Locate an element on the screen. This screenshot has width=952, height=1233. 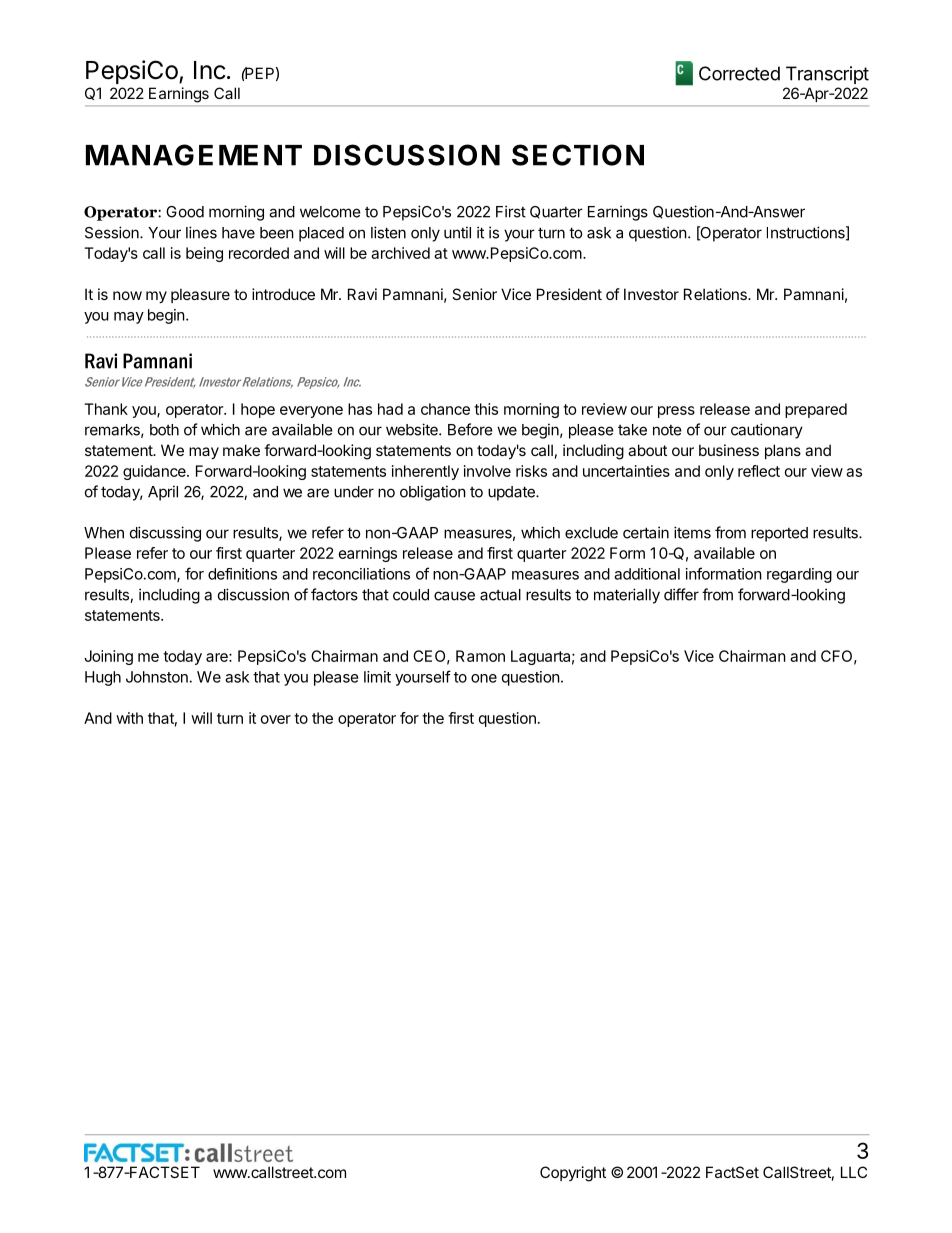
regarding is located at coordinates (799, 575).
